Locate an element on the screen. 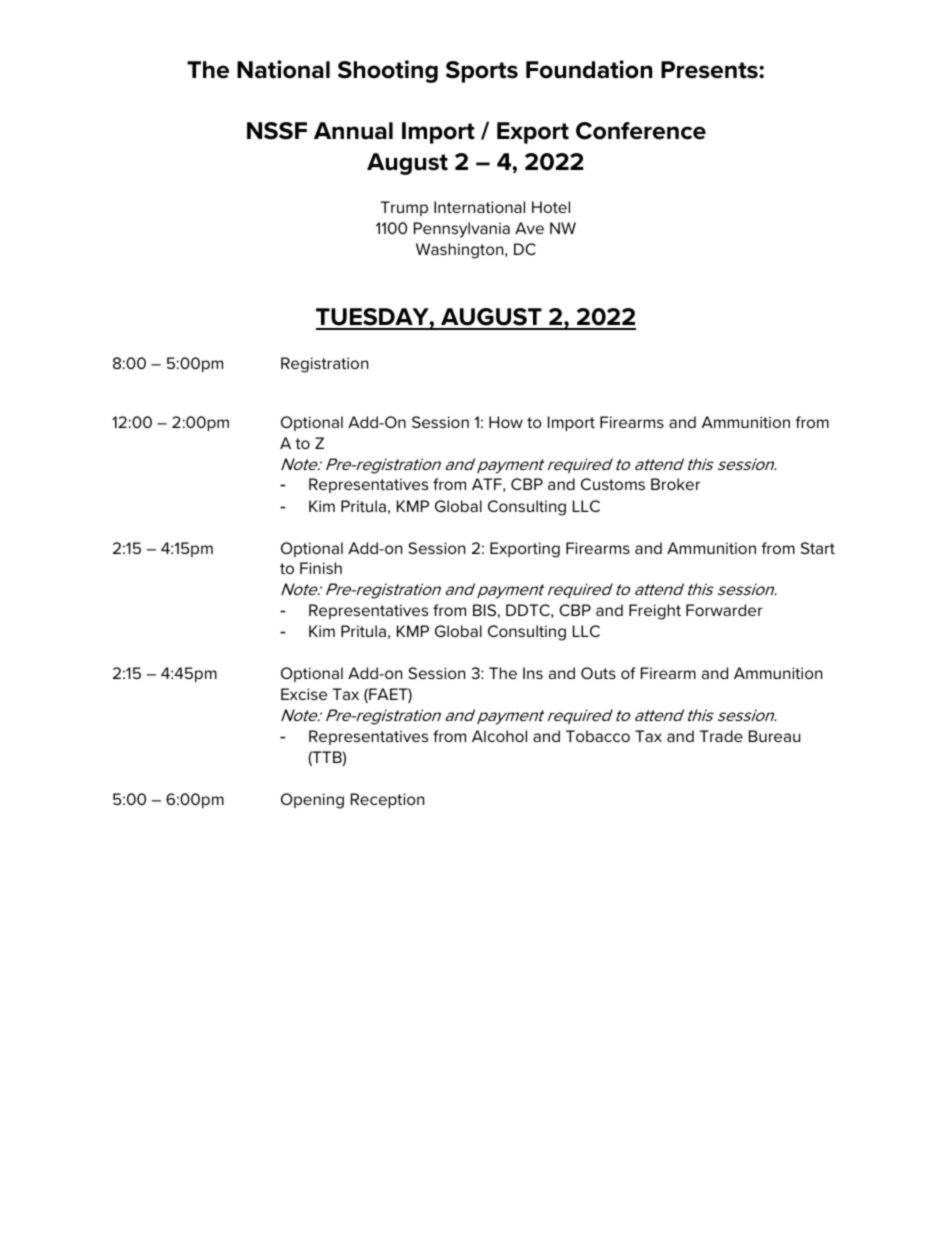  Start is located at coordinates (818, 548).
